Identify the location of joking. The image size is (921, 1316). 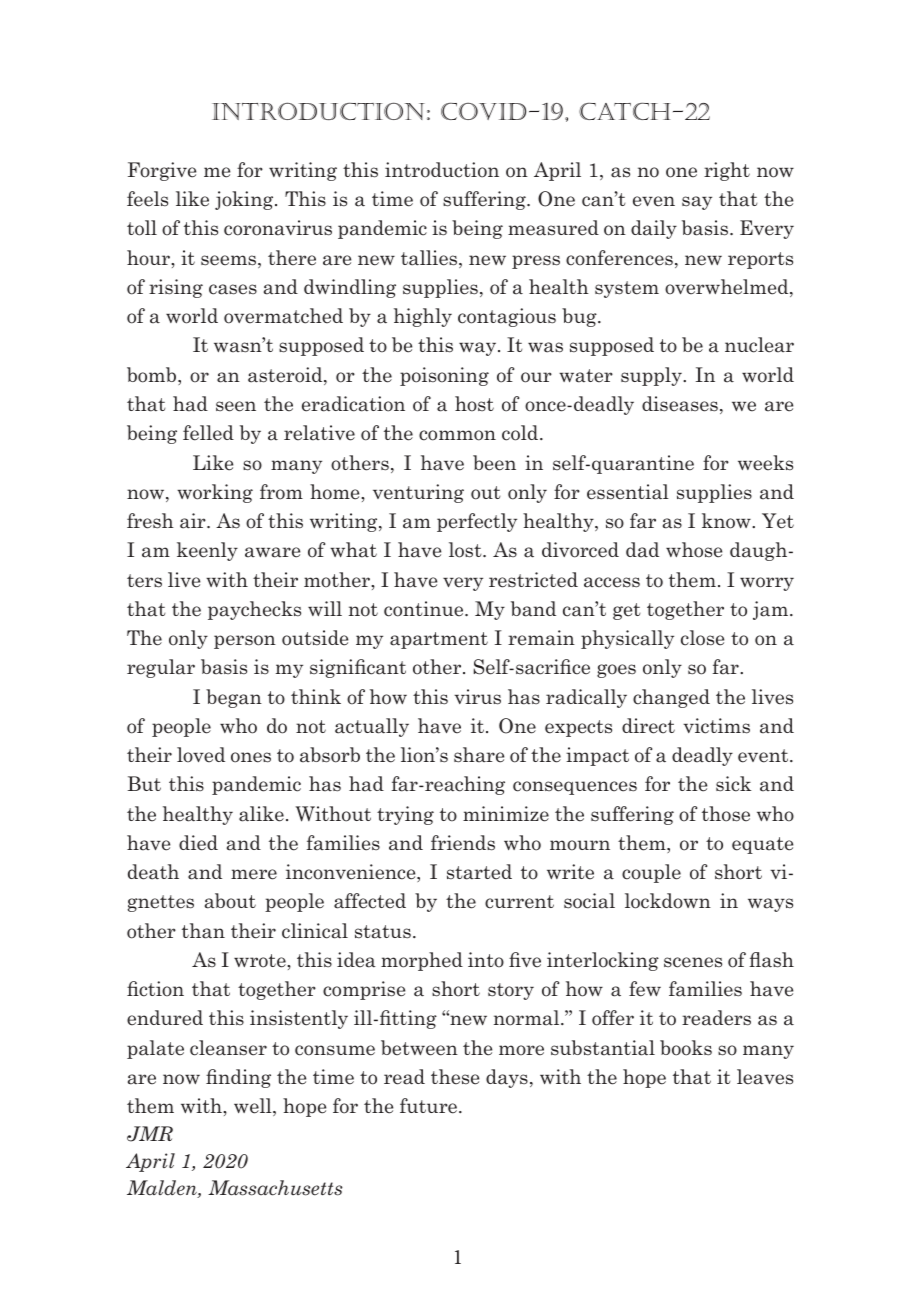
(245, 200).
